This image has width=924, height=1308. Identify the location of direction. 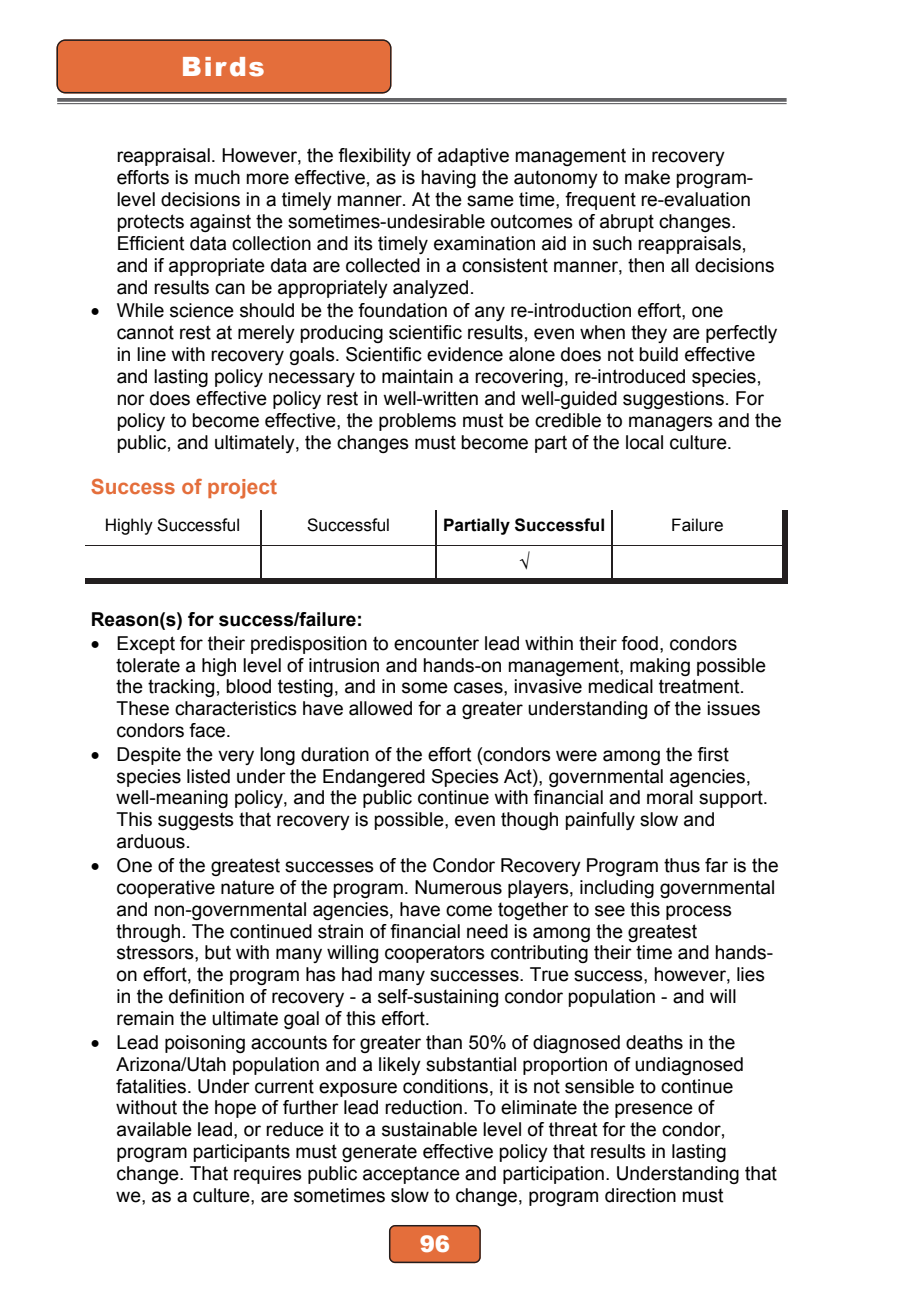
(640, 1195).
